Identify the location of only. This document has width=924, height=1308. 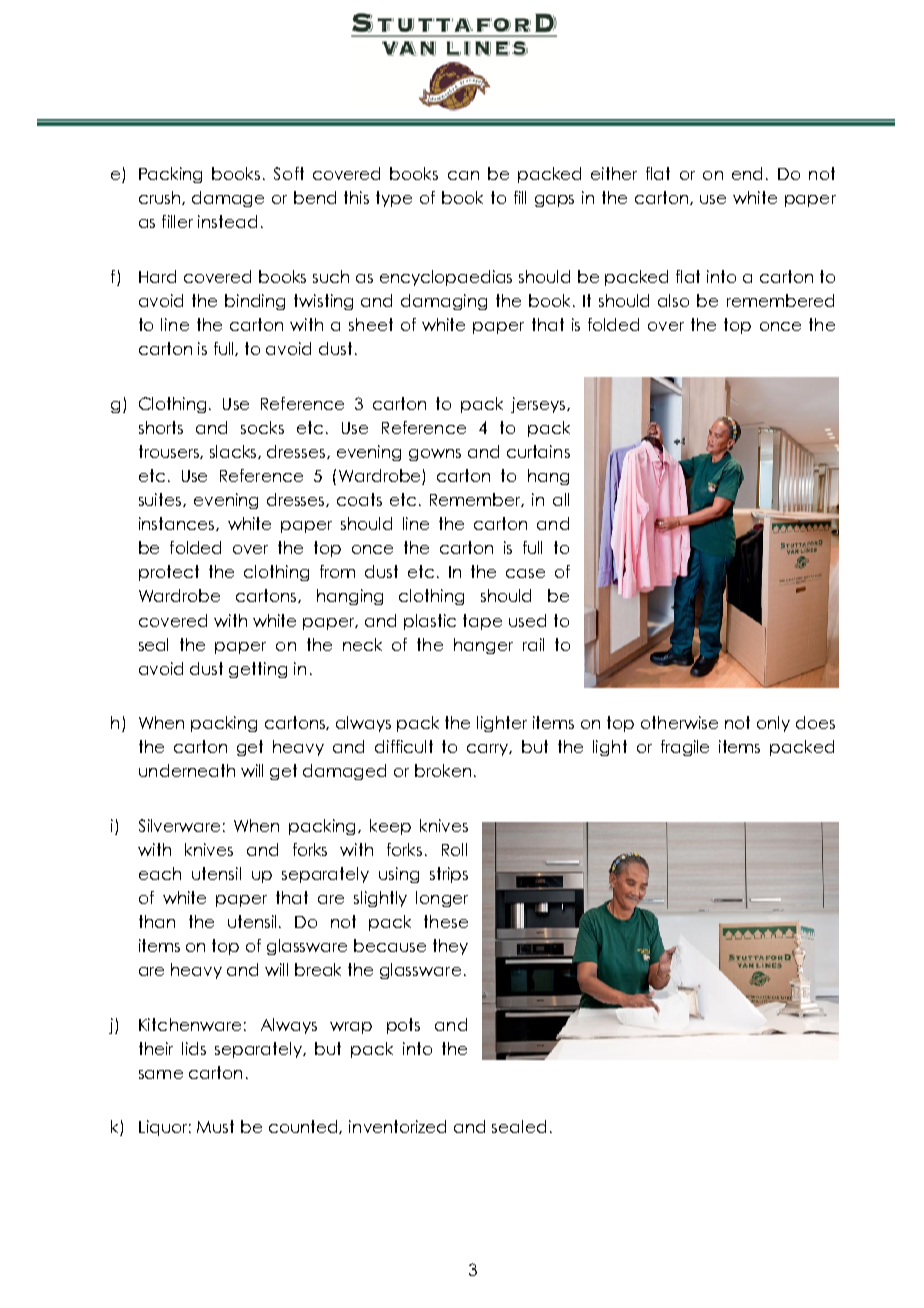
(773, 724).
